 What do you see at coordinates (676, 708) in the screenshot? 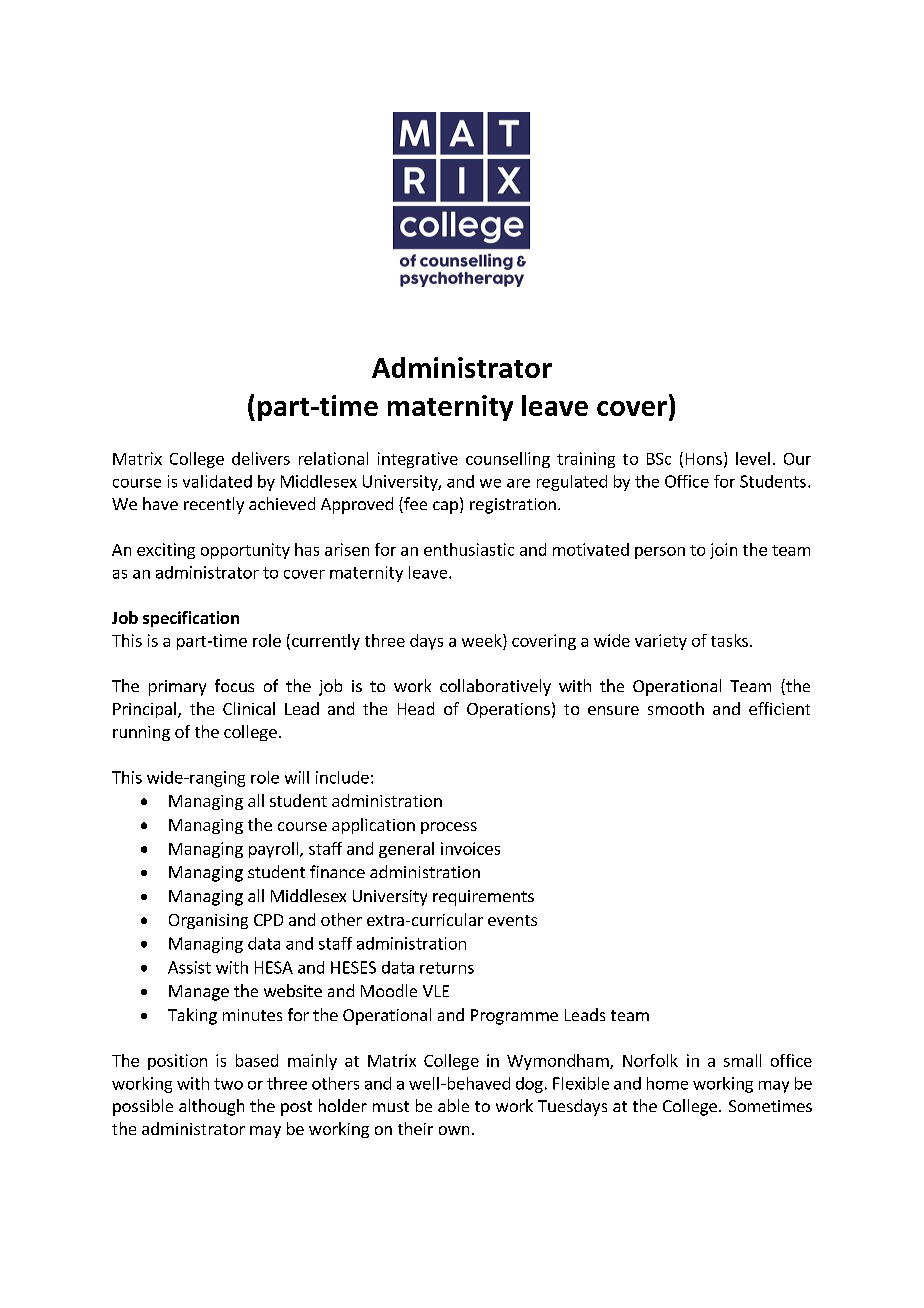
I see `smooth` at bounding box center [676, 708].
